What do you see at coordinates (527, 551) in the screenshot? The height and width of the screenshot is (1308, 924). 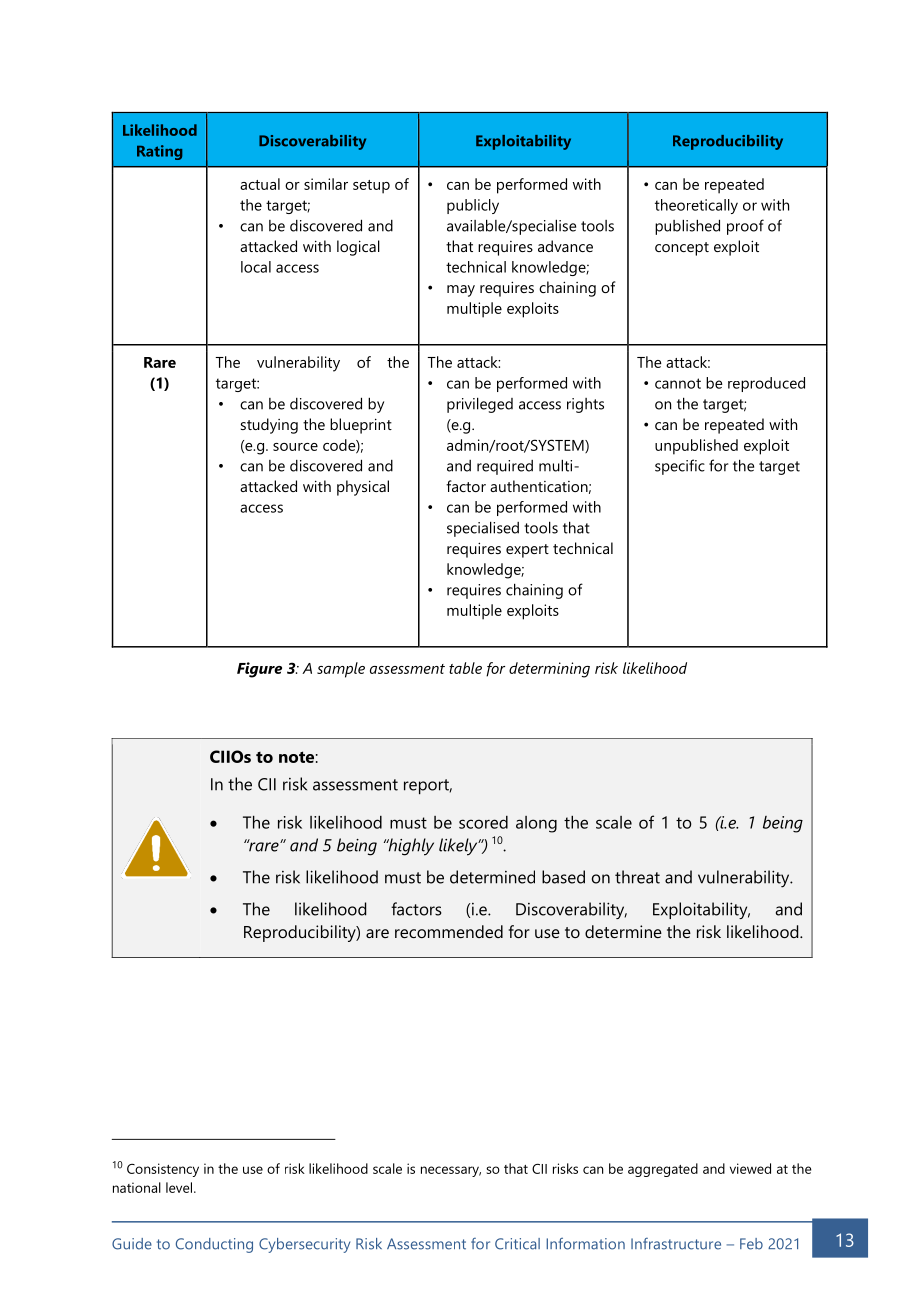 I see `expert` at bounding box center [527, 551].
